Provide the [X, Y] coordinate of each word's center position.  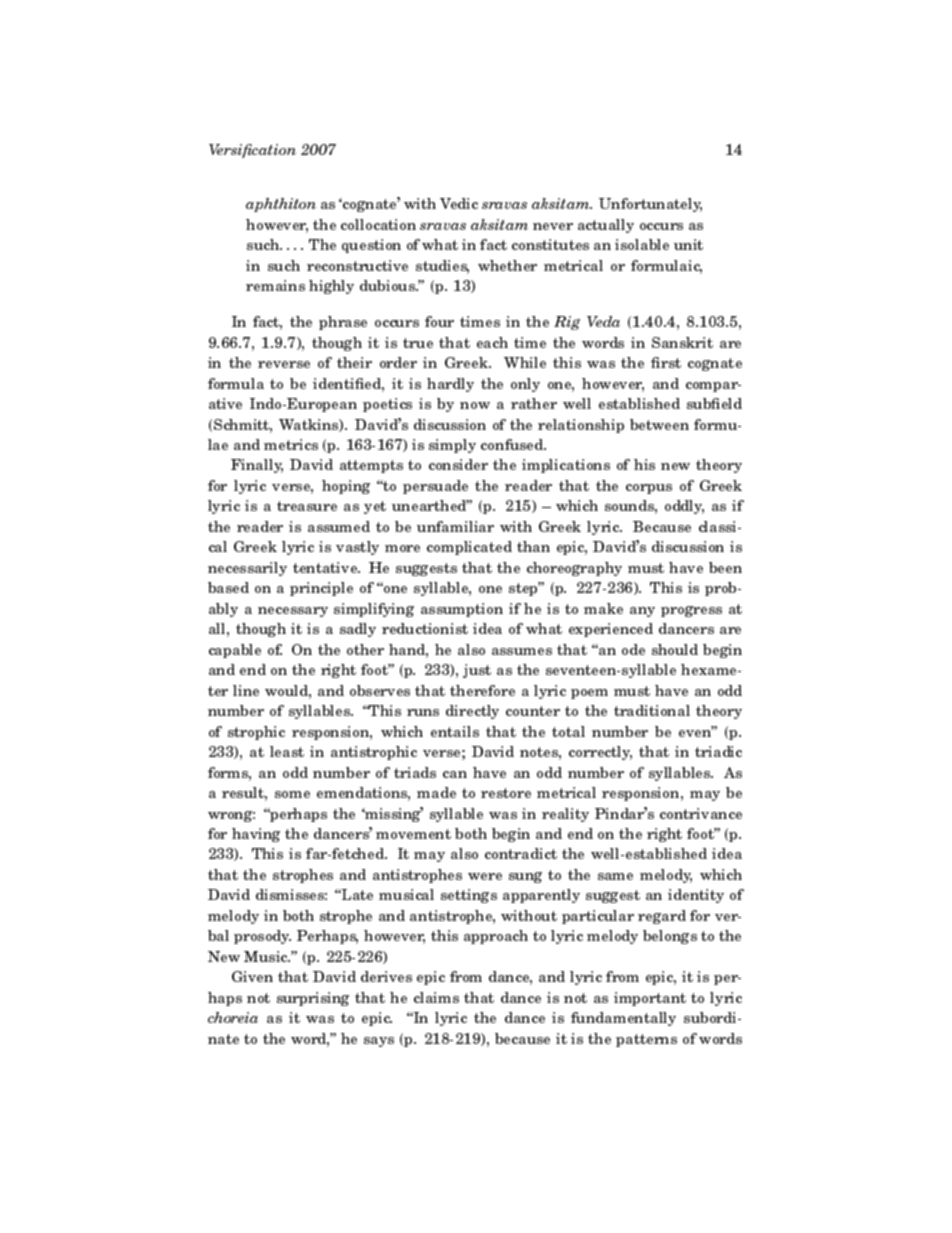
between [659, 424]
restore [506, 793]
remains [275, 285]
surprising [313, 999]
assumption [462, 610]
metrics [291, 444]
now [475, 405]
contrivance [701, 813]
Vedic [459, 203]
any [642, 612]
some [292, 794]
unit [688, 244]
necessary [293, 612]
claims [436, 997]
